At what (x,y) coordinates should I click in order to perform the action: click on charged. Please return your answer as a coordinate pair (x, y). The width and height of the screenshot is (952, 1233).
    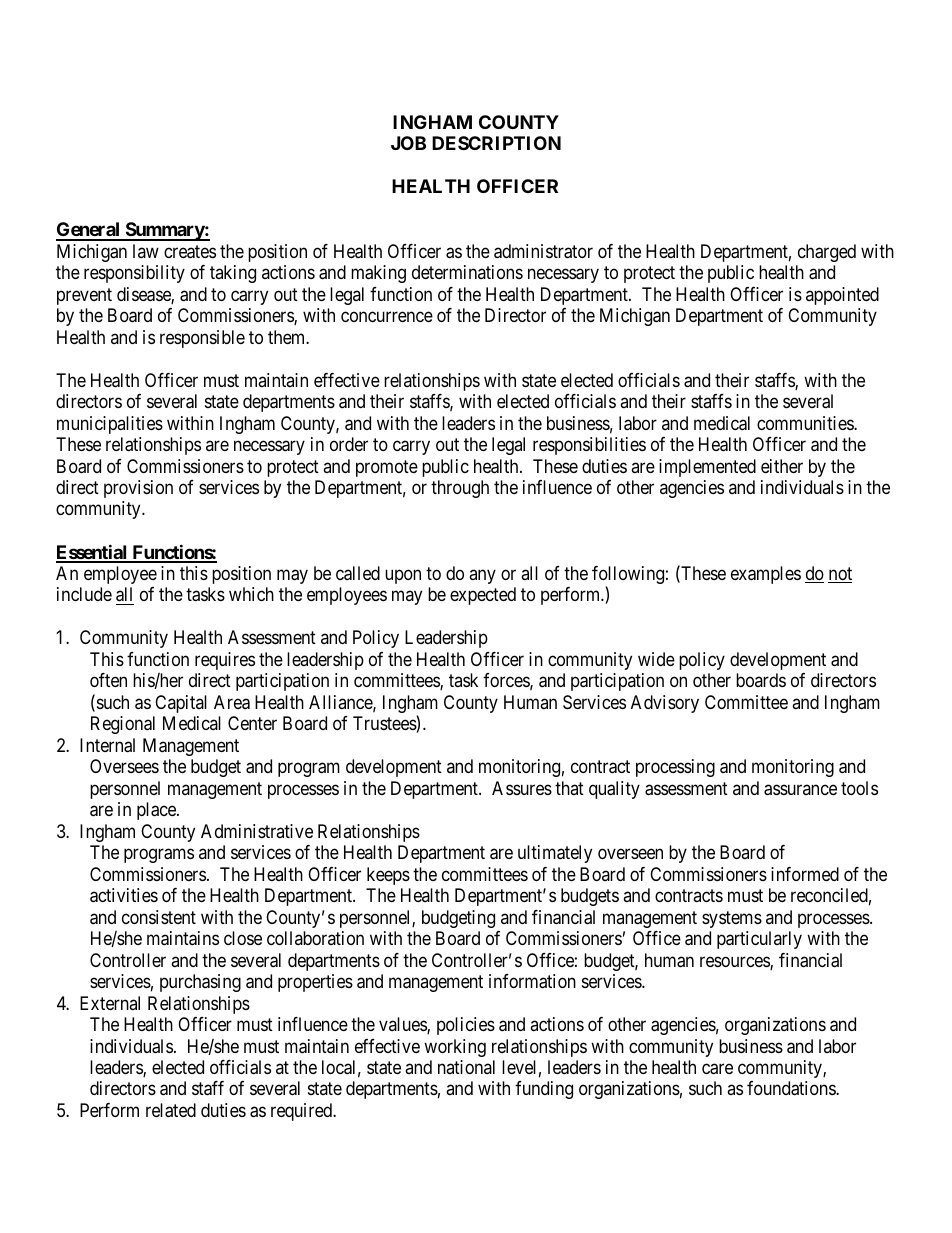
    Looking at the image, I should click on (827, 253).
